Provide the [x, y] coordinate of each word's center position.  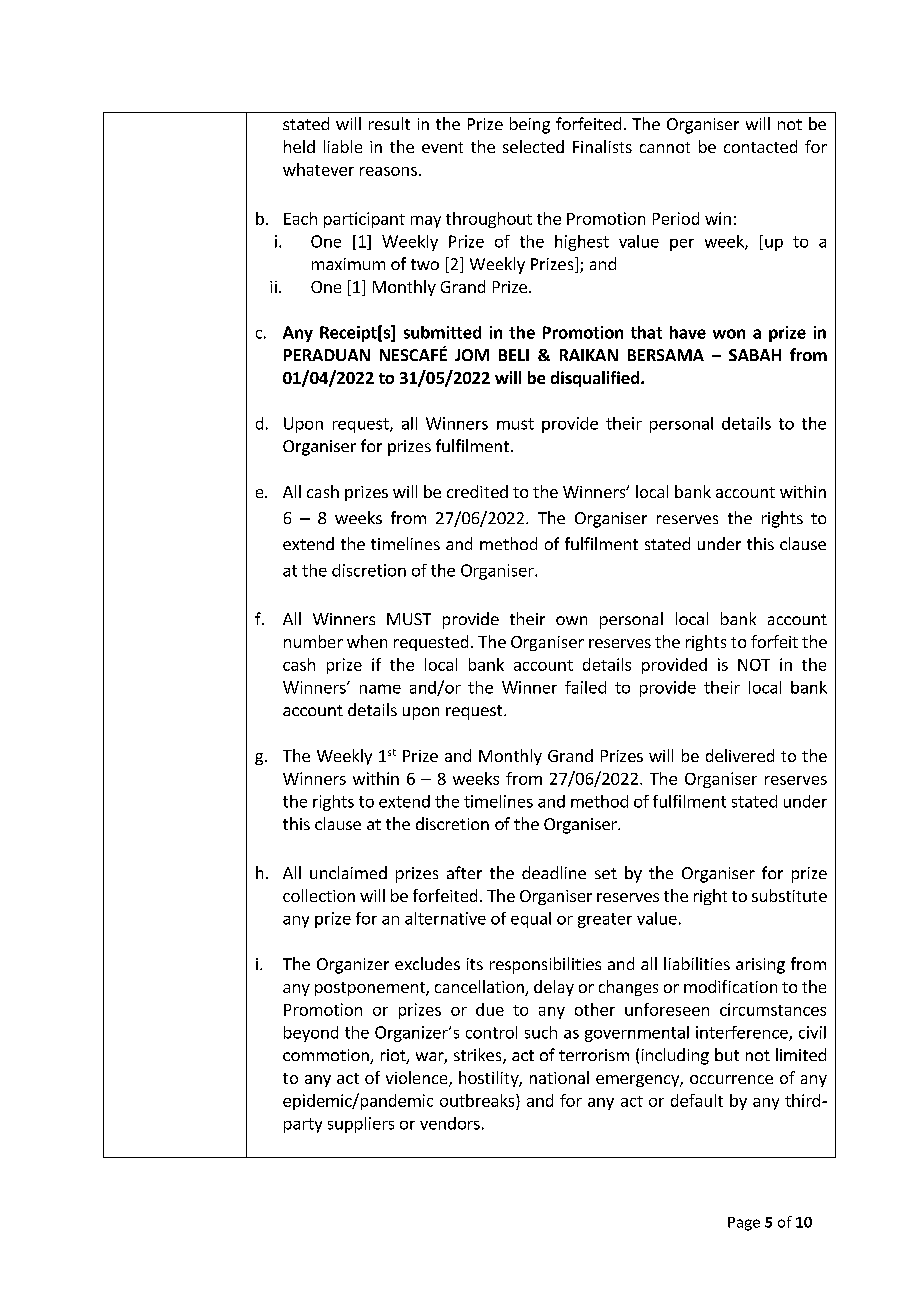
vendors [450, 1123]
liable [343, 146]
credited [477, 491]
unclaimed [348, 872]
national [559, 1077]
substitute [789, 895]
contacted [760, 146]
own [571, 620]
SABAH [755, 355]
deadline [554, 872]
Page [744, 1224]
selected [533, 146]
